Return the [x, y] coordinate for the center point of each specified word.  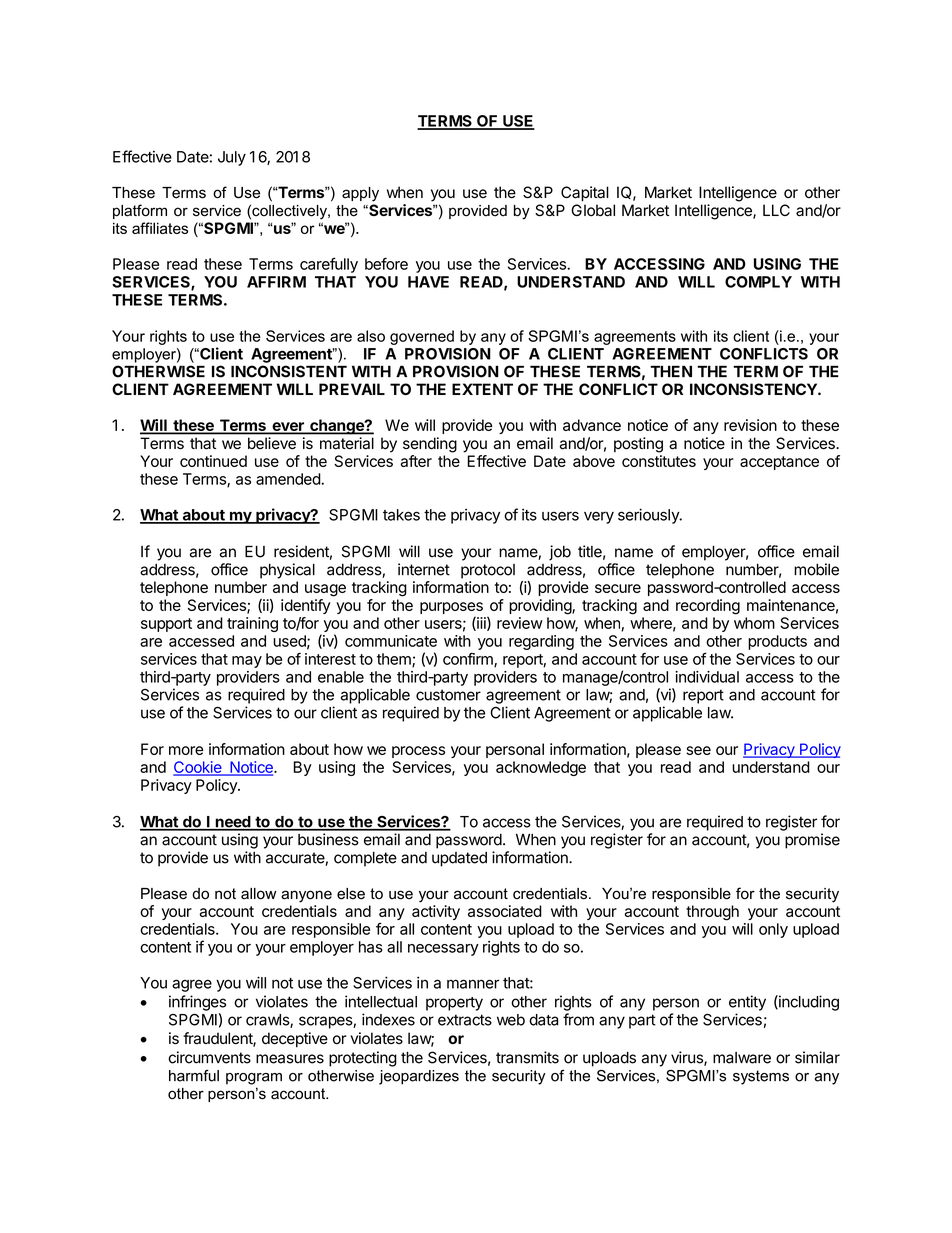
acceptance [779, 463]
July [232, 158]
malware [742, 1058]
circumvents [209, 1057]
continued [213, 461]
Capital [585, 194]
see [698, 750]
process [418, 752]
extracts [465, 1020]
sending [430, 445]
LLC [776, 210]
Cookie [198, 768]
